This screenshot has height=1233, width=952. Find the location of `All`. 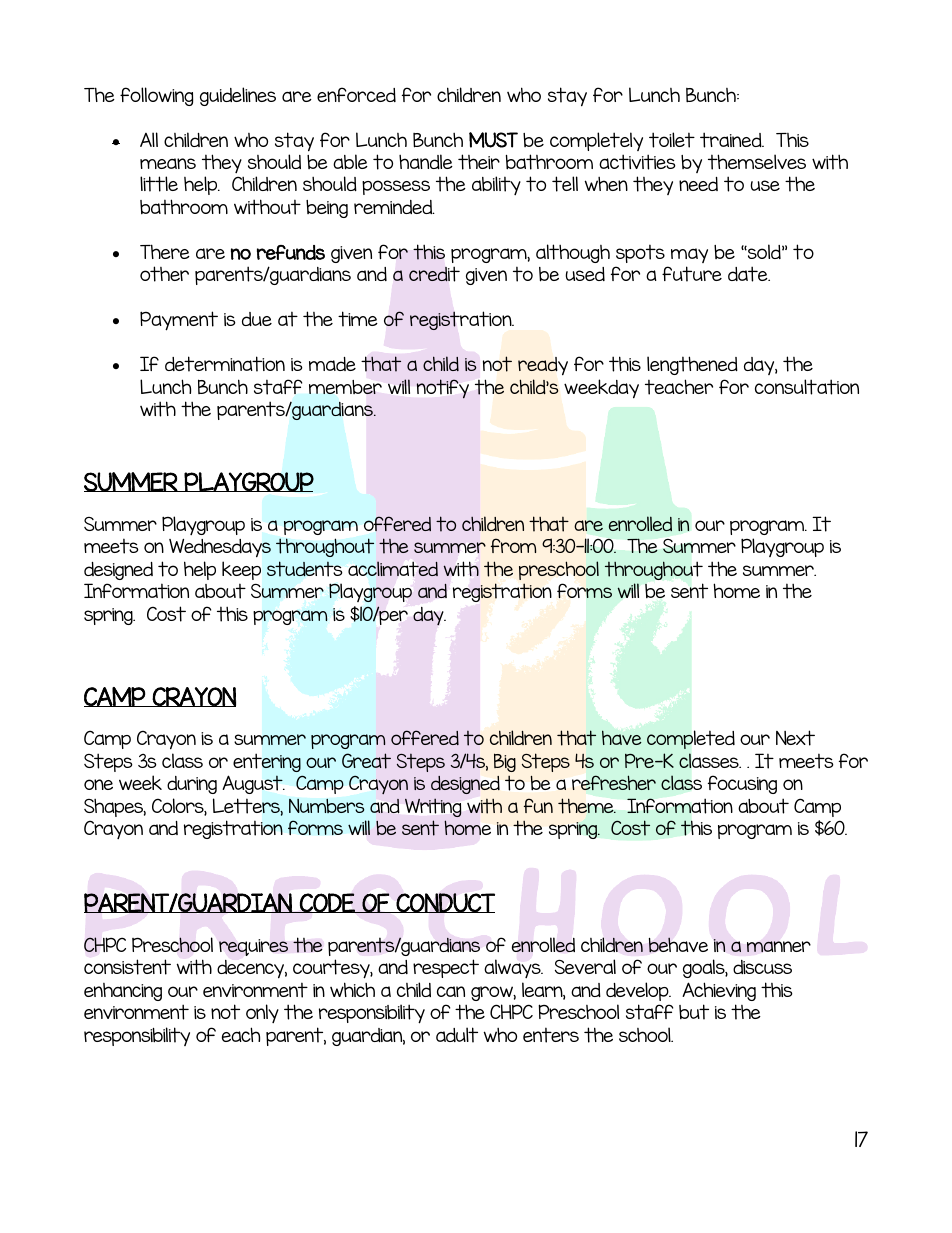

All is located at coordinates (149, 139).
